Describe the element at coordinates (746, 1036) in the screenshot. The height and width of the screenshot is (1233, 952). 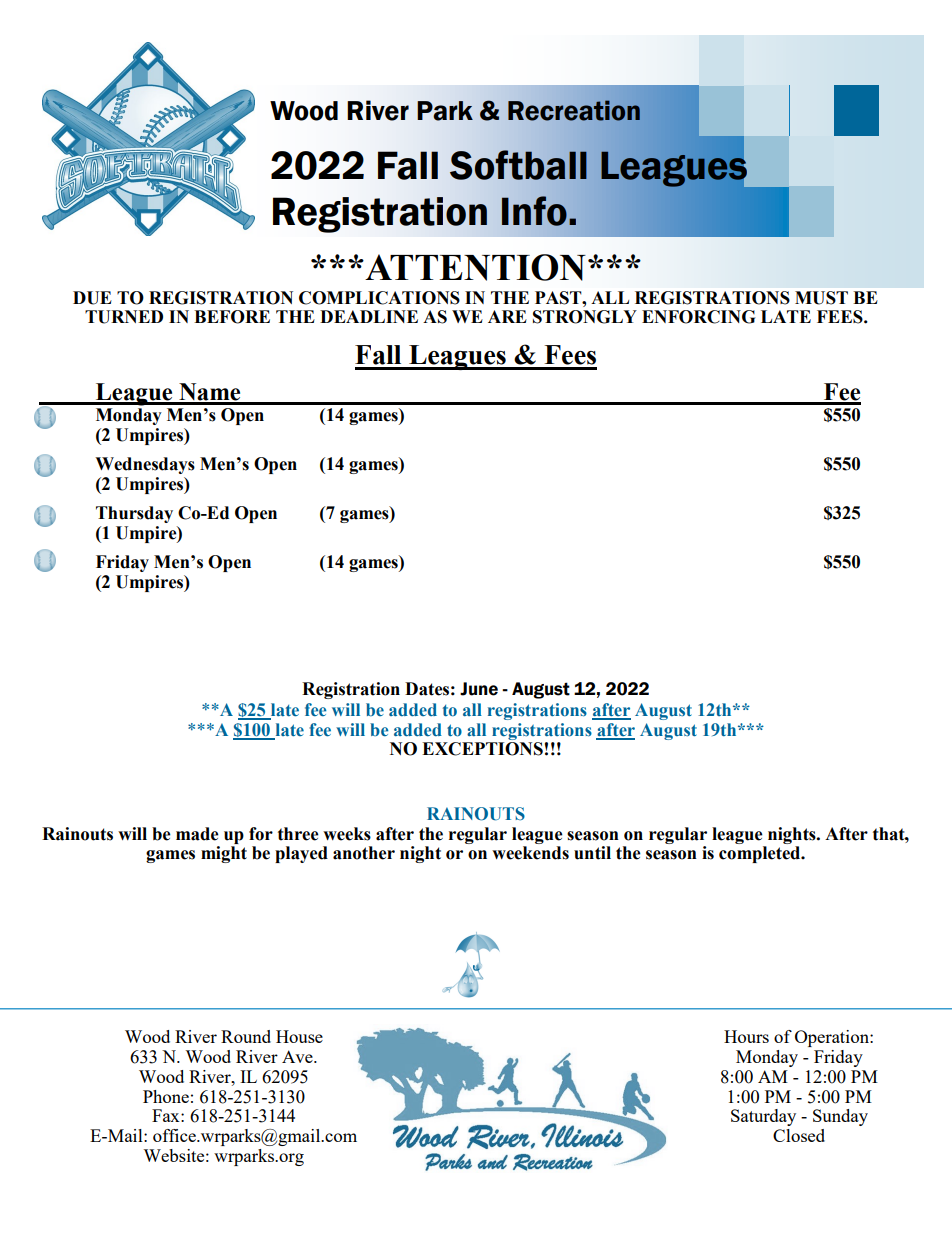
I see `Hours` at that location.
